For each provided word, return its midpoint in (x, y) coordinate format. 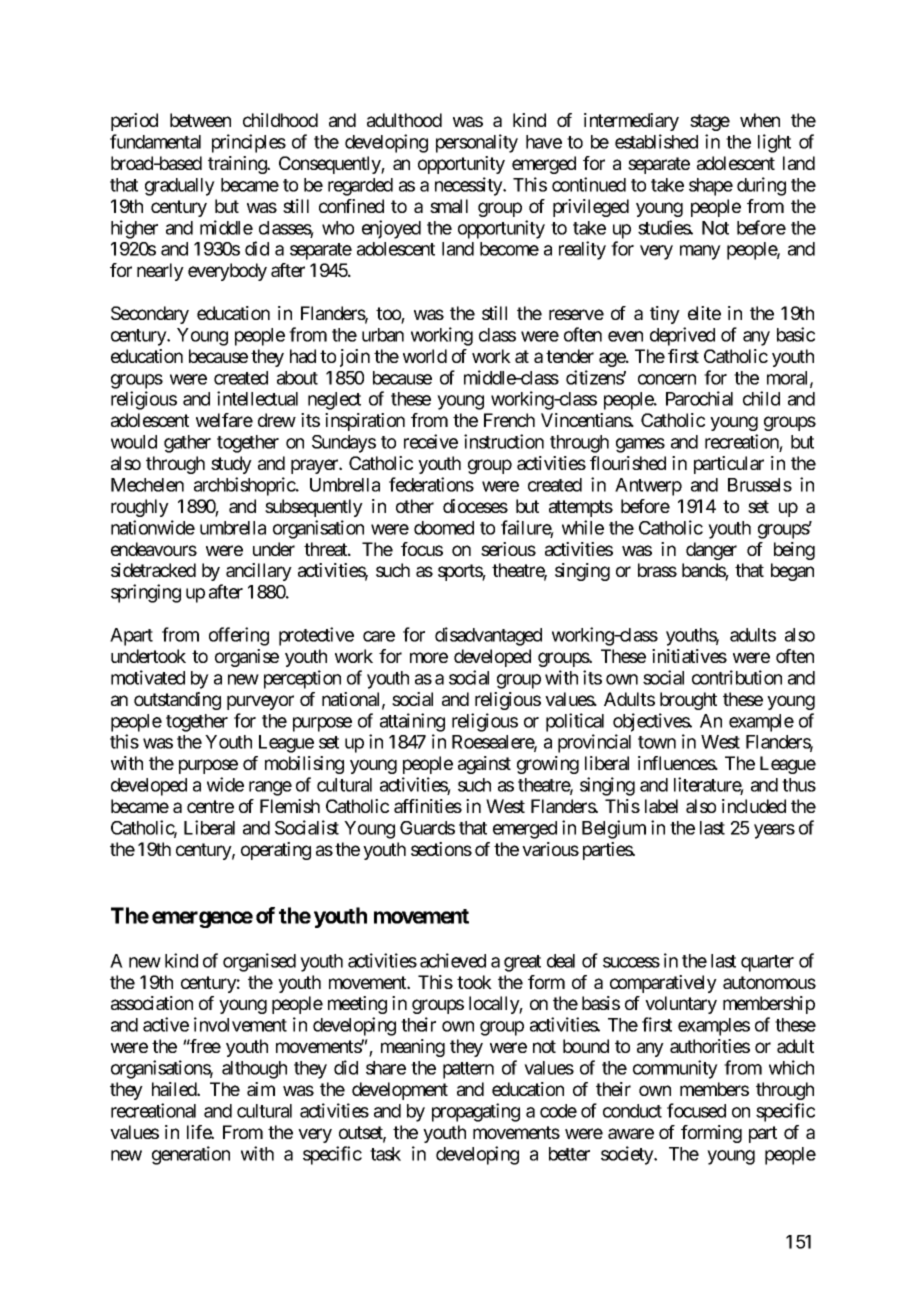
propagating (476, 1112)
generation (191, 1155)
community (675, 1069)
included (754, 806)
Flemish (290, 806)
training (238, 165)
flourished (628, 463)
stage (710, 122)
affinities (428, 806)
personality (477, 143)
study (231, 465)
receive (431, 441)
